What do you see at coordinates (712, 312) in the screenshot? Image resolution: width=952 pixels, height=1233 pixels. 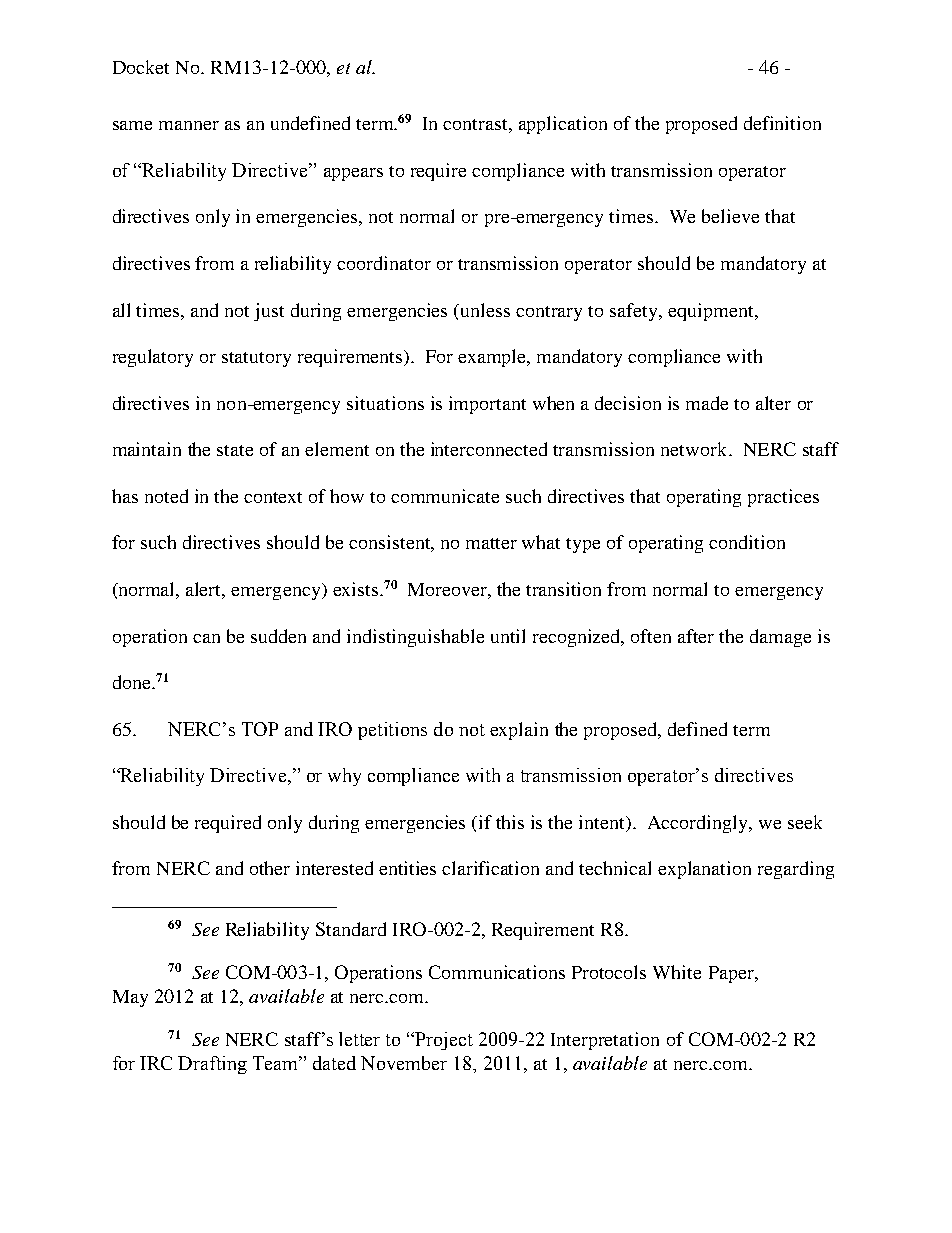 I see `equipment` at bounding box center [712, 312].
